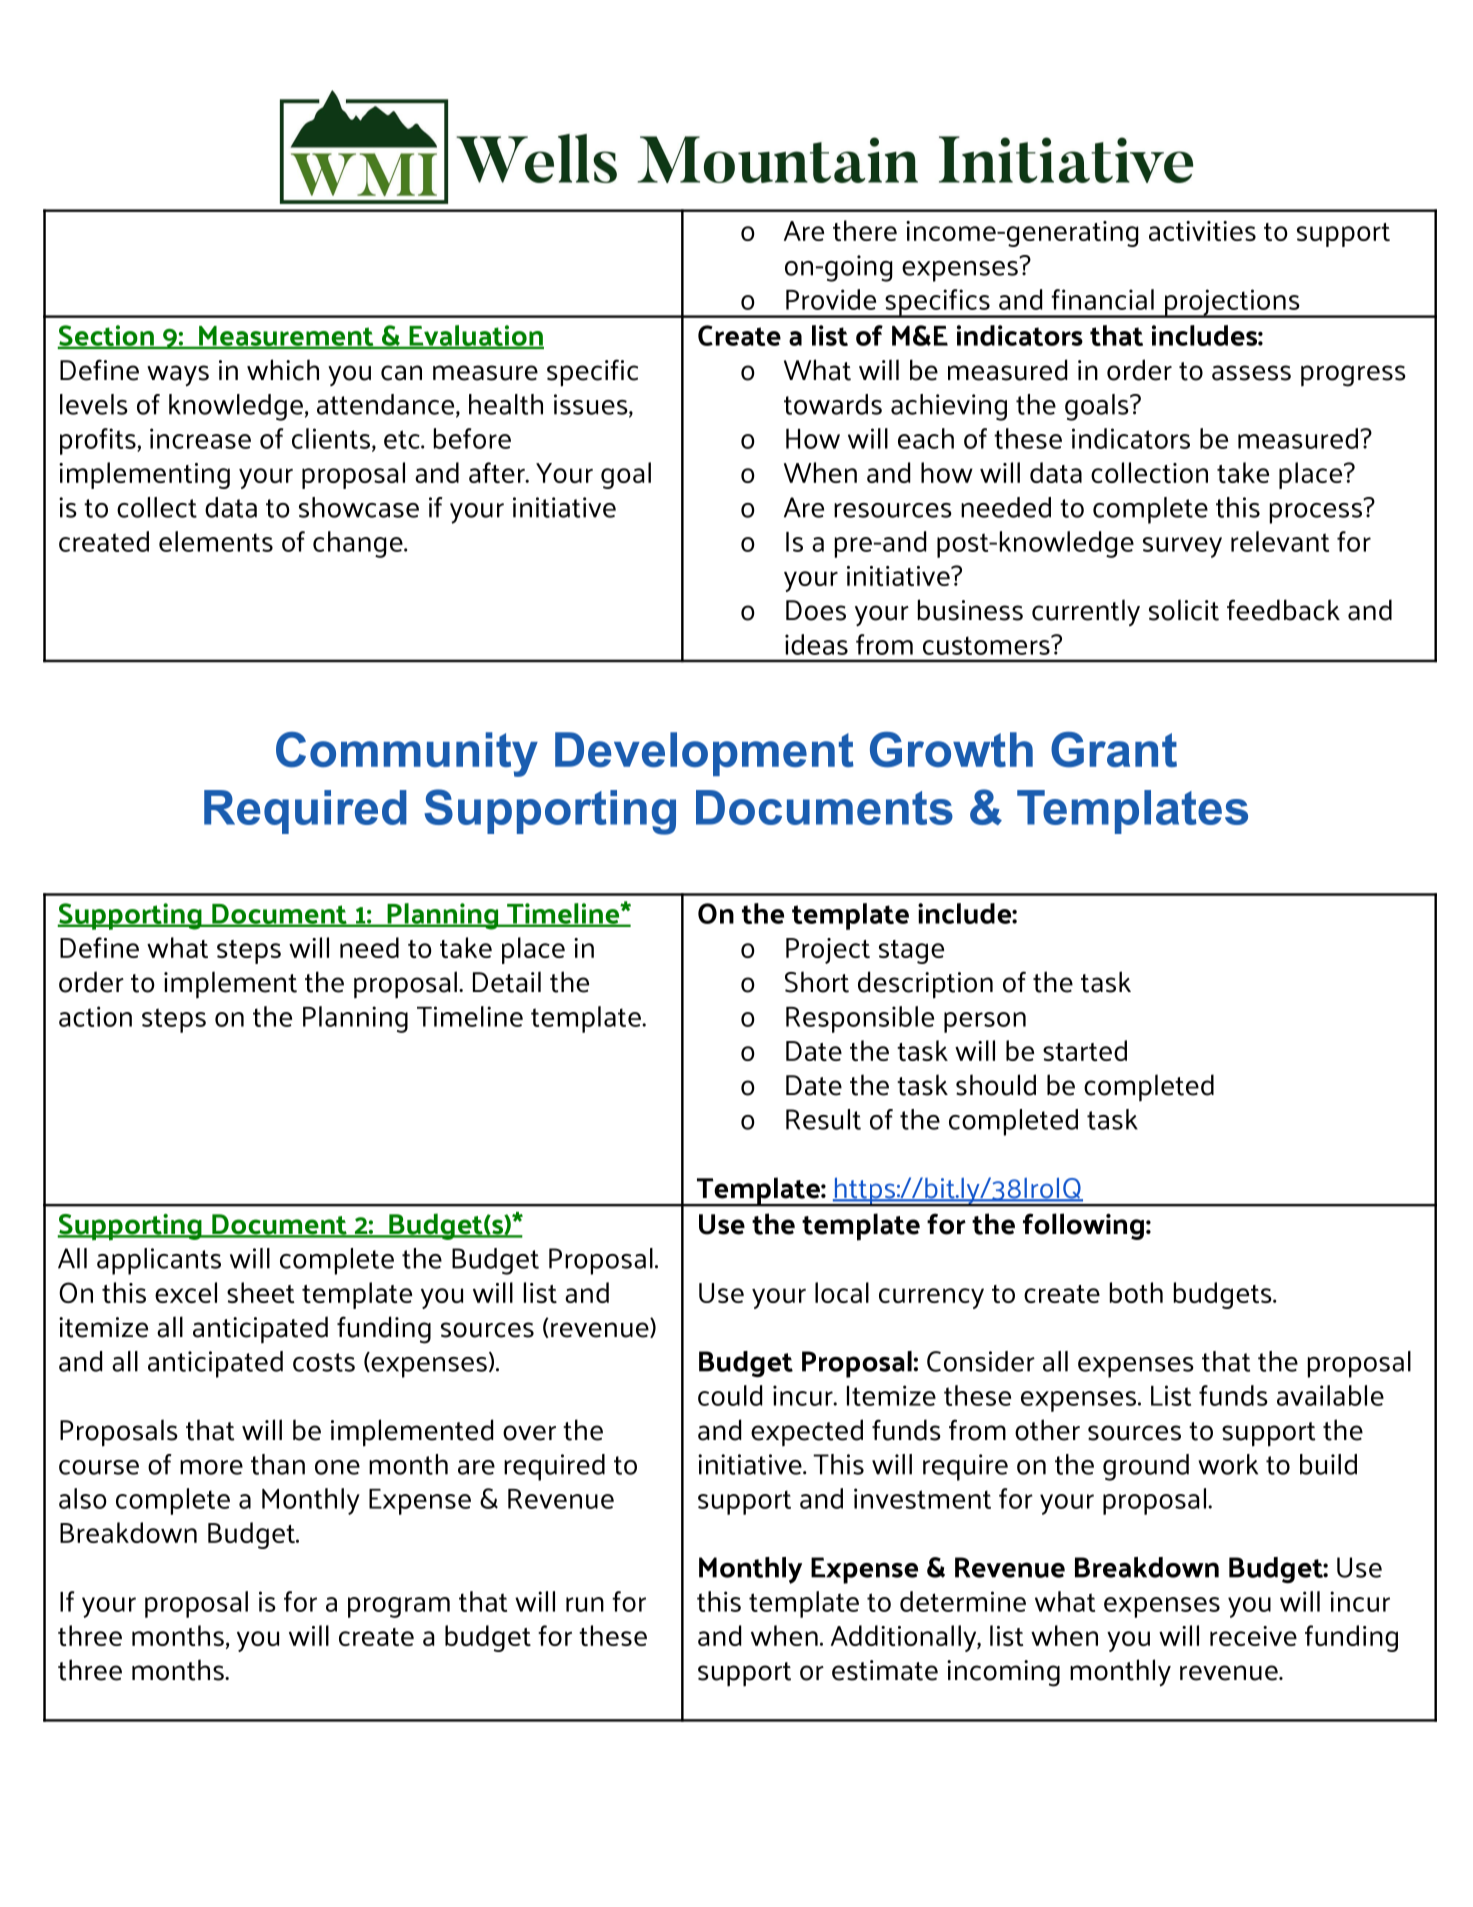  Describe the element at coordinates (831, 299) in the document. I see `Provide` at that location.
